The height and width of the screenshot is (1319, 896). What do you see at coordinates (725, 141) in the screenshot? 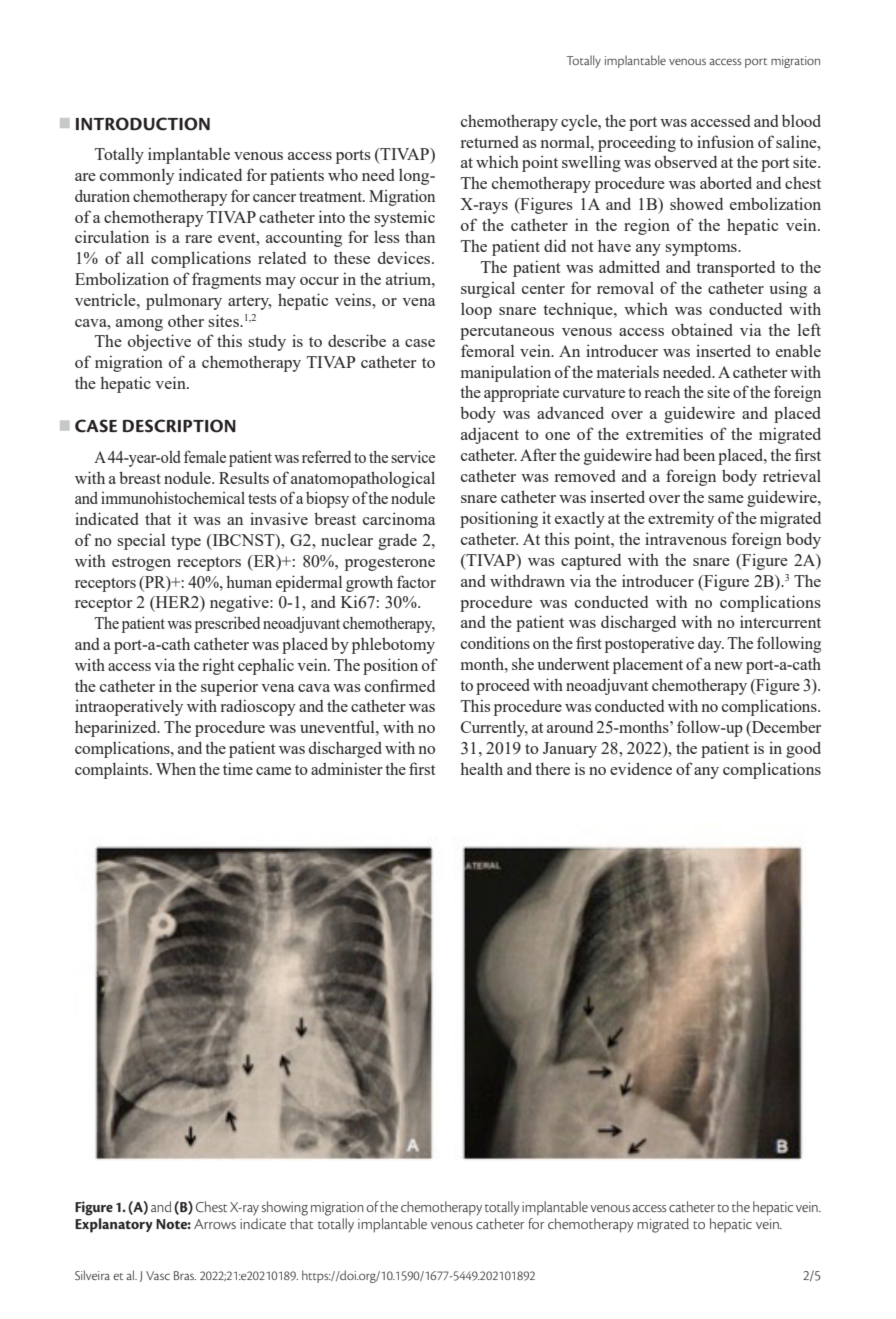
I see `infusion` at bounding box center [725, 141].
